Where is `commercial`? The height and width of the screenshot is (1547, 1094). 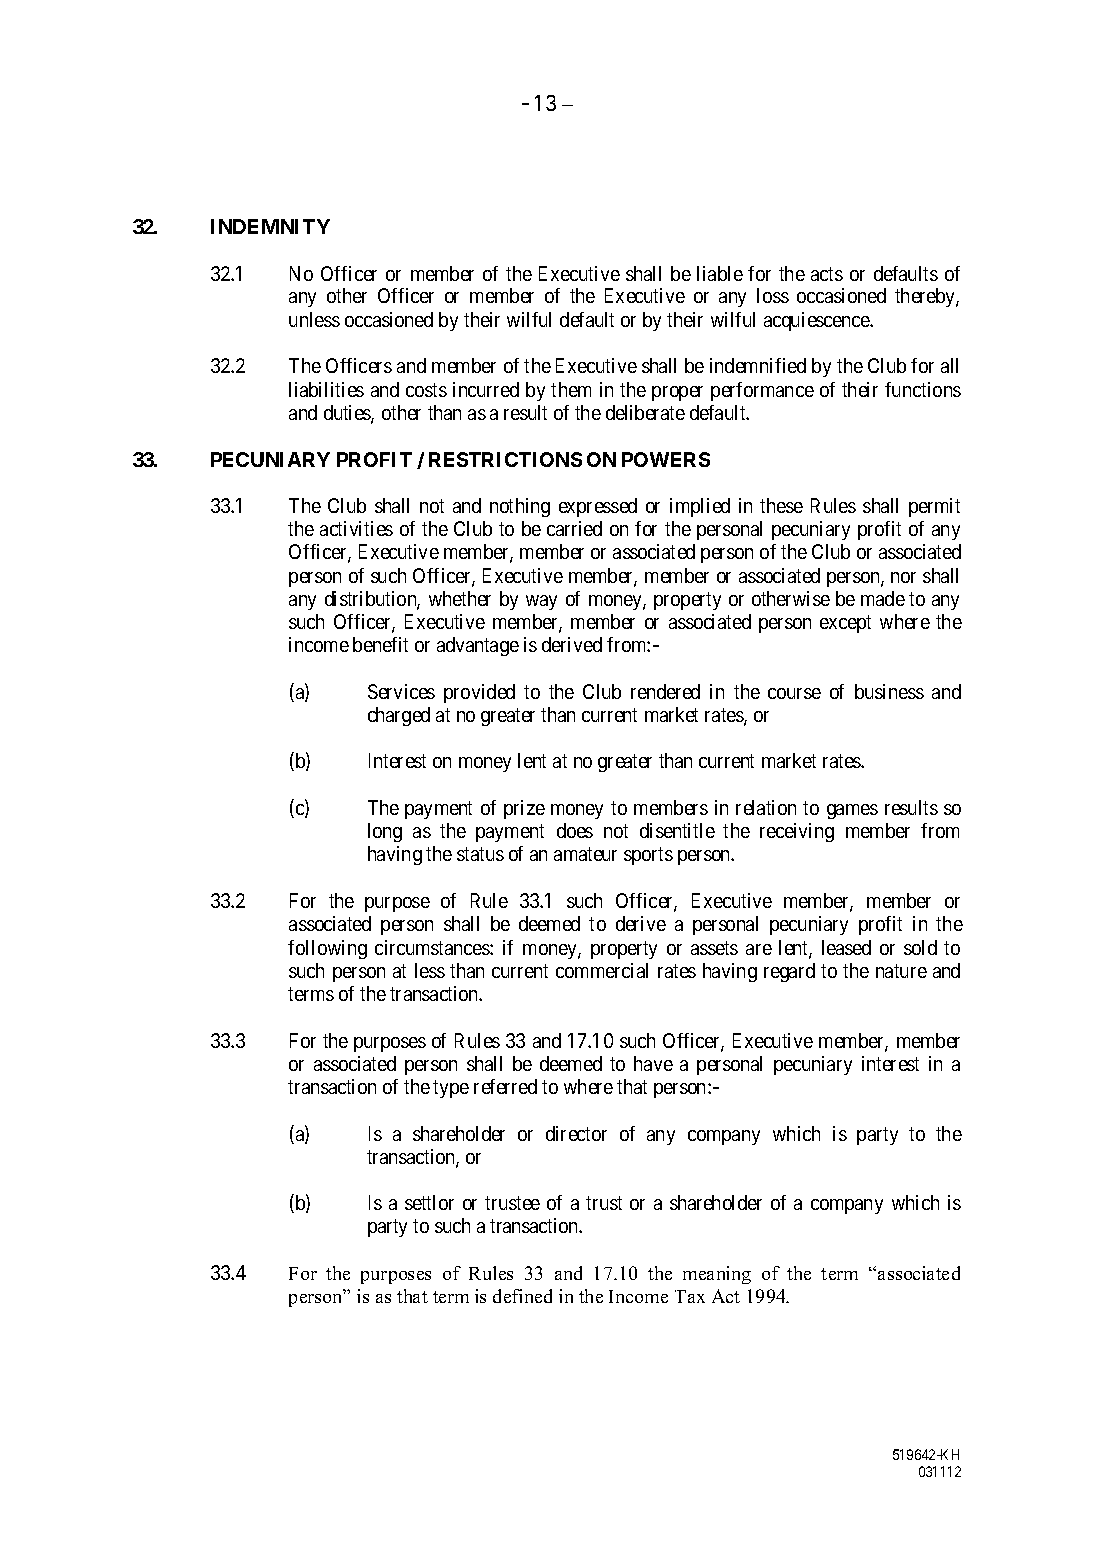 commercial is located at coordinates (602, 970).
